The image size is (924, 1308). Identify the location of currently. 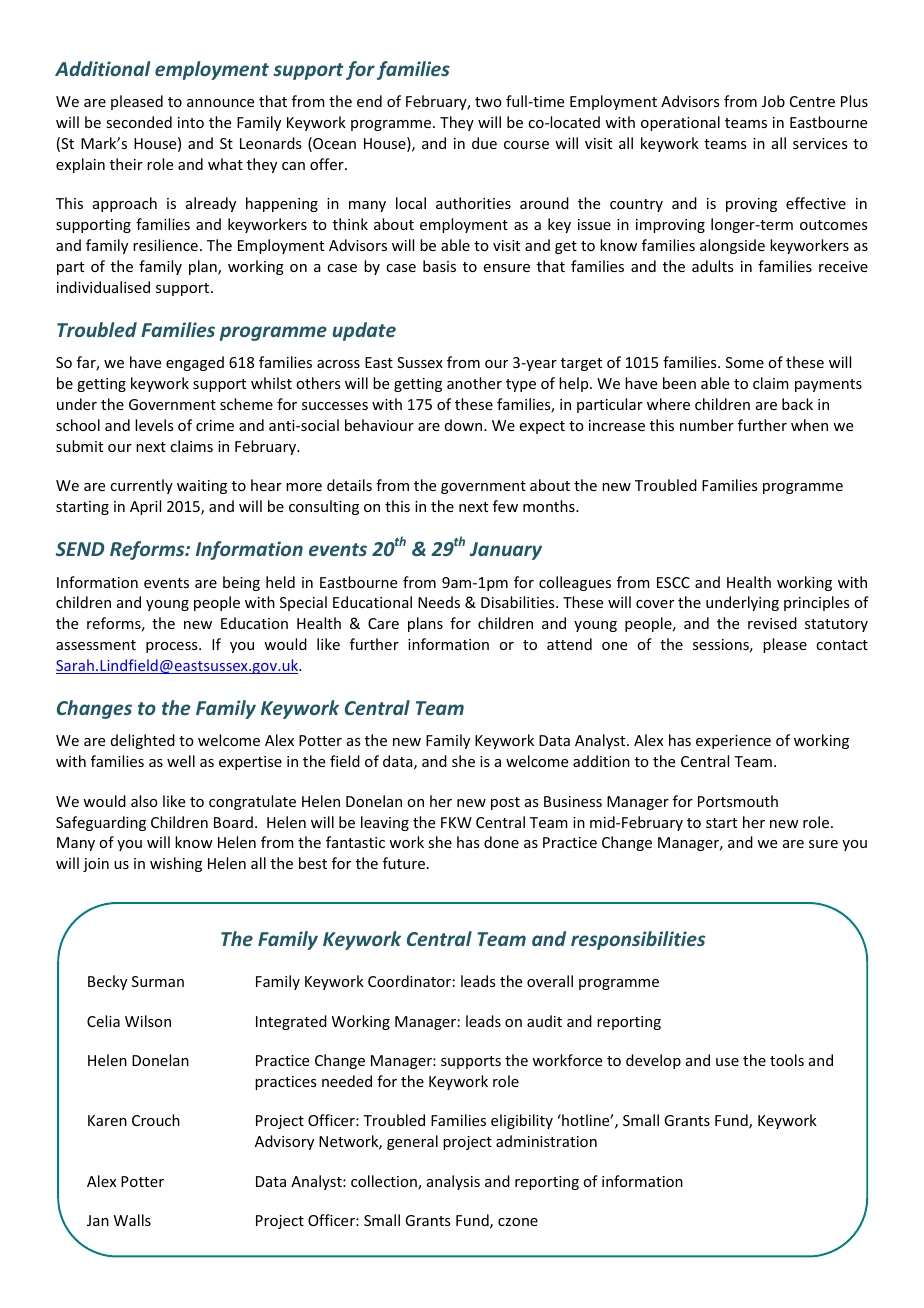
(141, 486).
